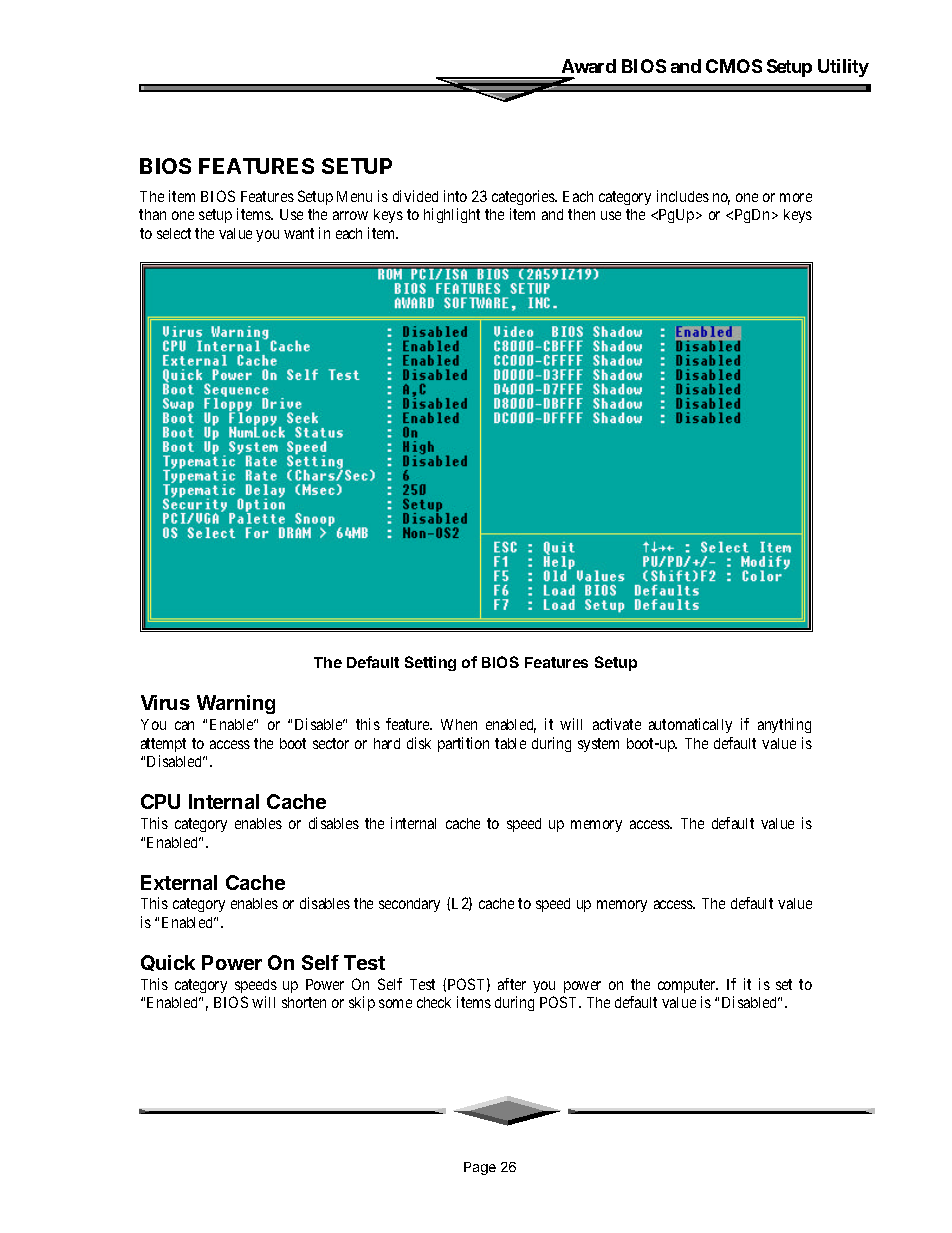 This screenshot has width=952, height=1233. Describe the element at coordinates (184, 725) in the screenshot. I see `can` at that location.
